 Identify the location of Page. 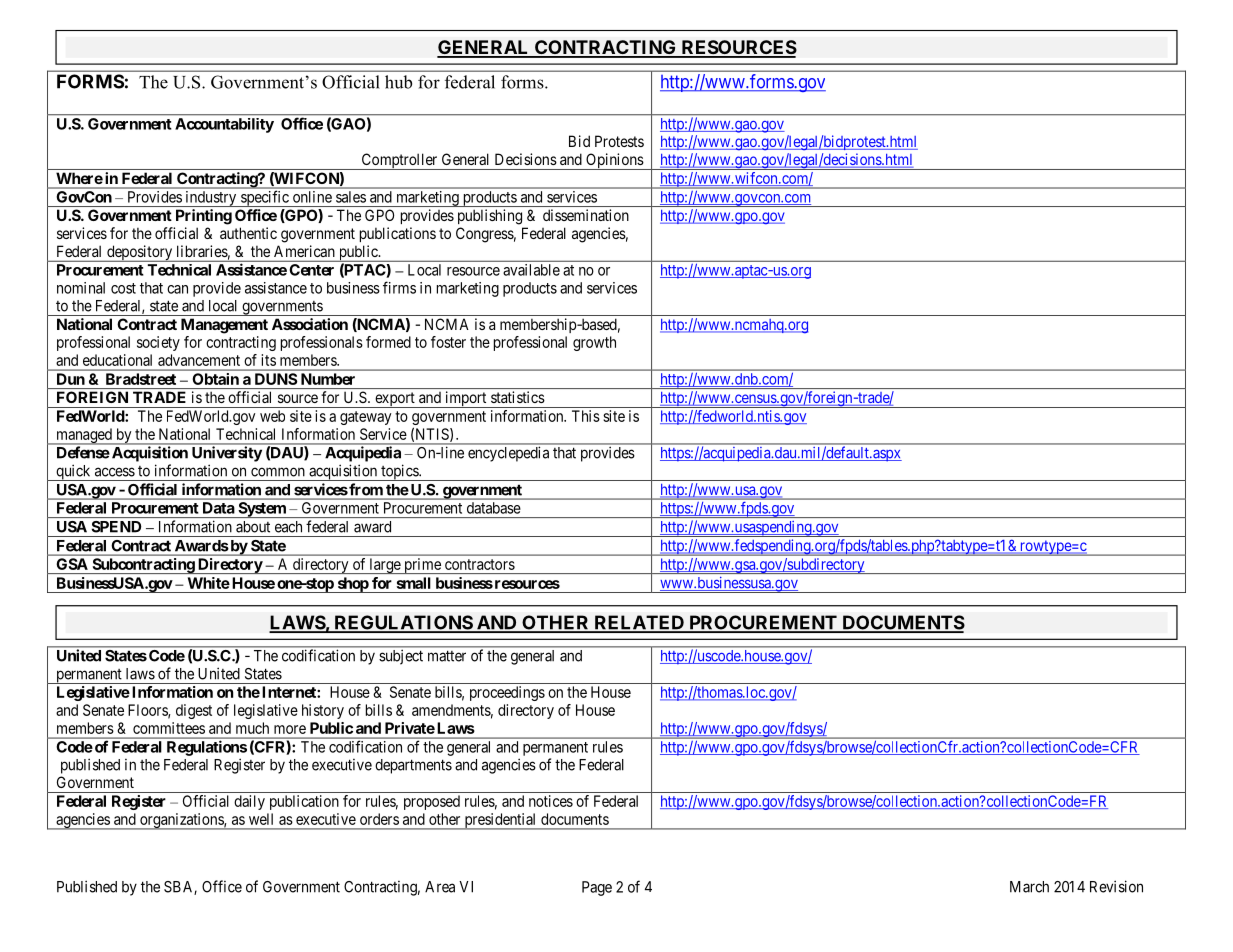
(597, 888).
